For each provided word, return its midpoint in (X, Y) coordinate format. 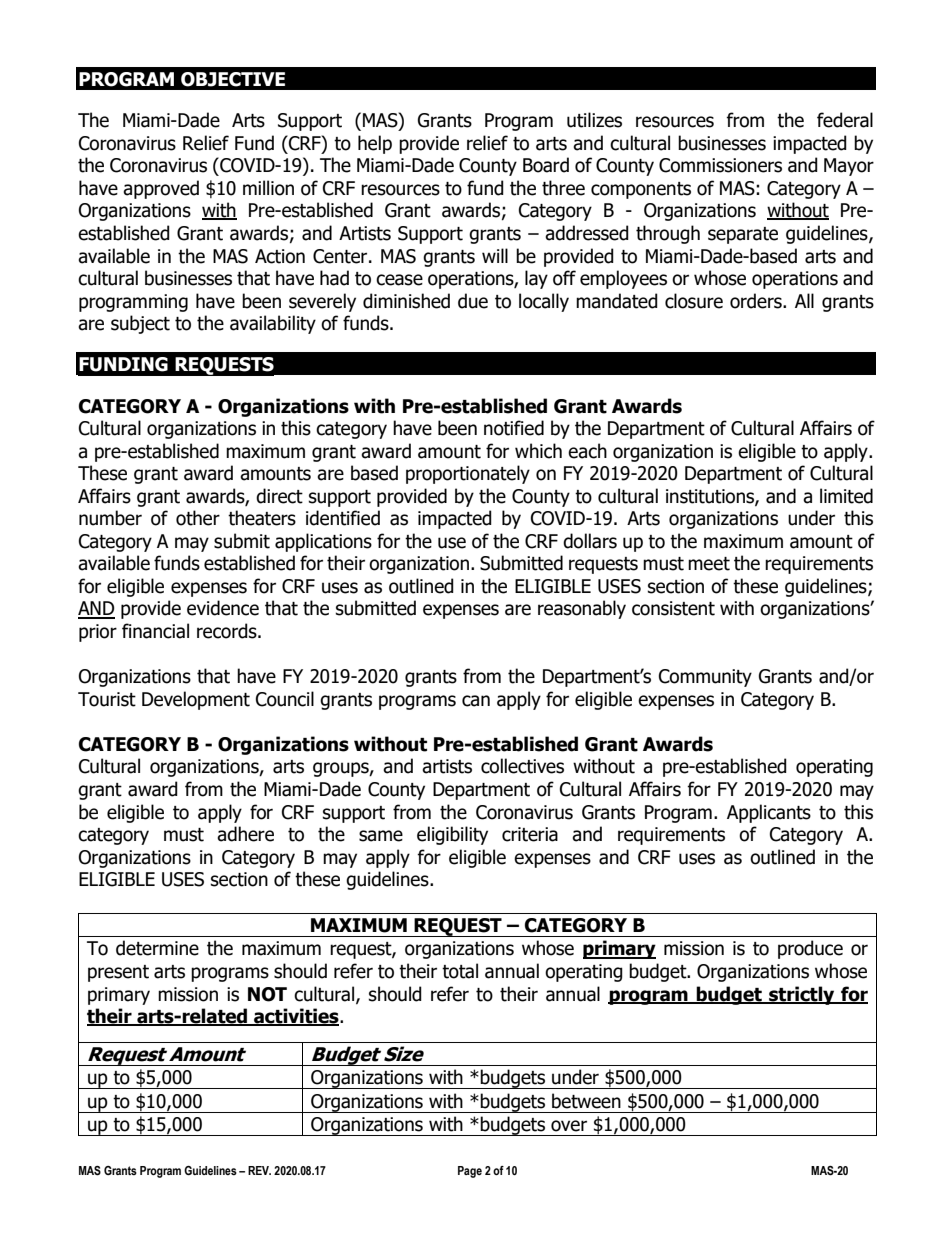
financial (155, 631)
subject (140, 324)
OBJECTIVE (233, 79)
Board (546, 165)
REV (259, 1170)
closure (694, 301)
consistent (673, 608)
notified (514, 428)
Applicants (769, 813)
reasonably (582, 609)
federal (845, 120)
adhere (245, 834)
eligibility (452, 835)
